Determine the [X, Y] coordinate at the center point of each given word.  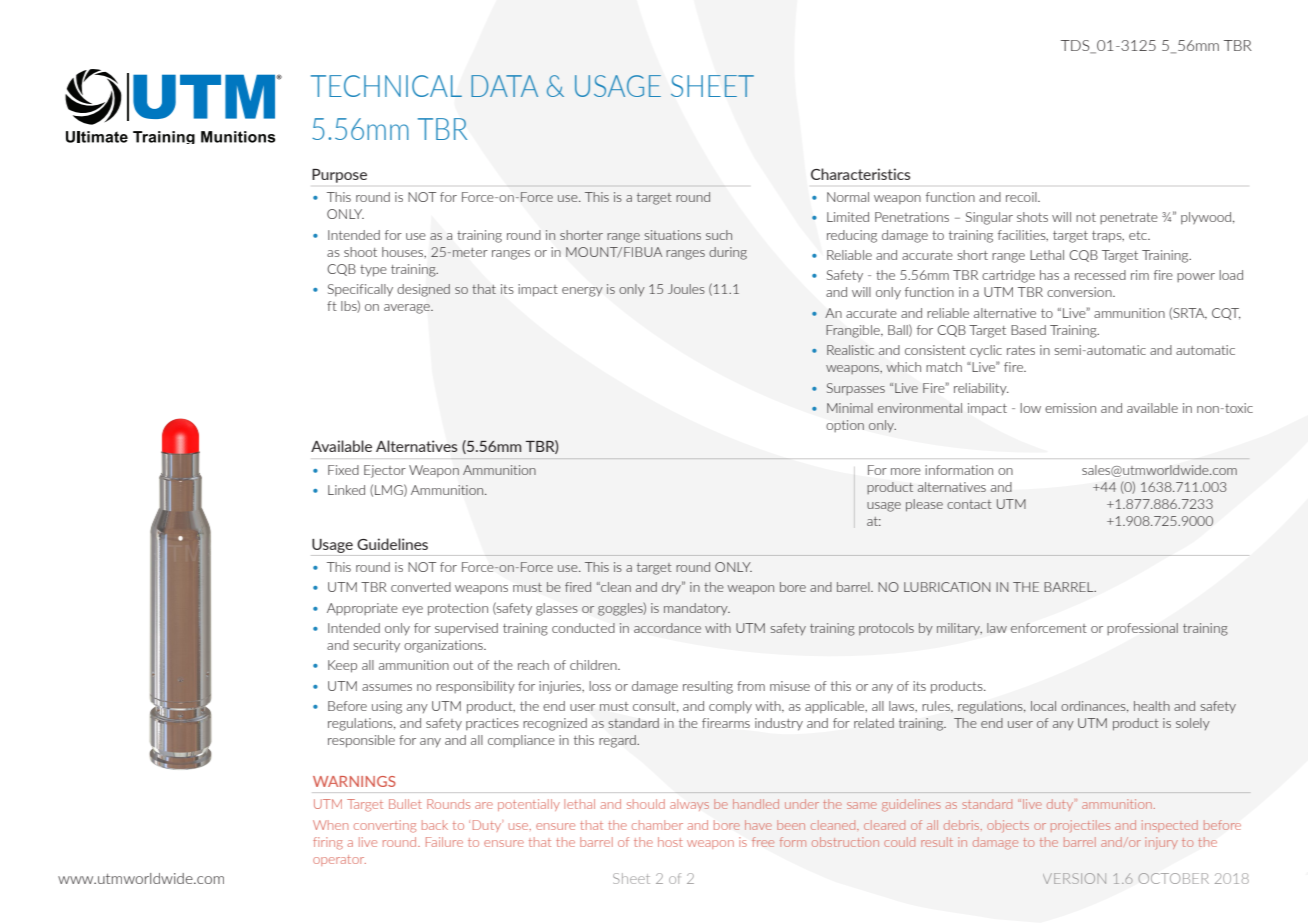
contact [969, 504]
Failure [444, 842]
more [906, 471]
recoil [1022, 197]
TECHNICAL [386, 86]
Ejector [385, 471]
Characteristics [860, 174]
